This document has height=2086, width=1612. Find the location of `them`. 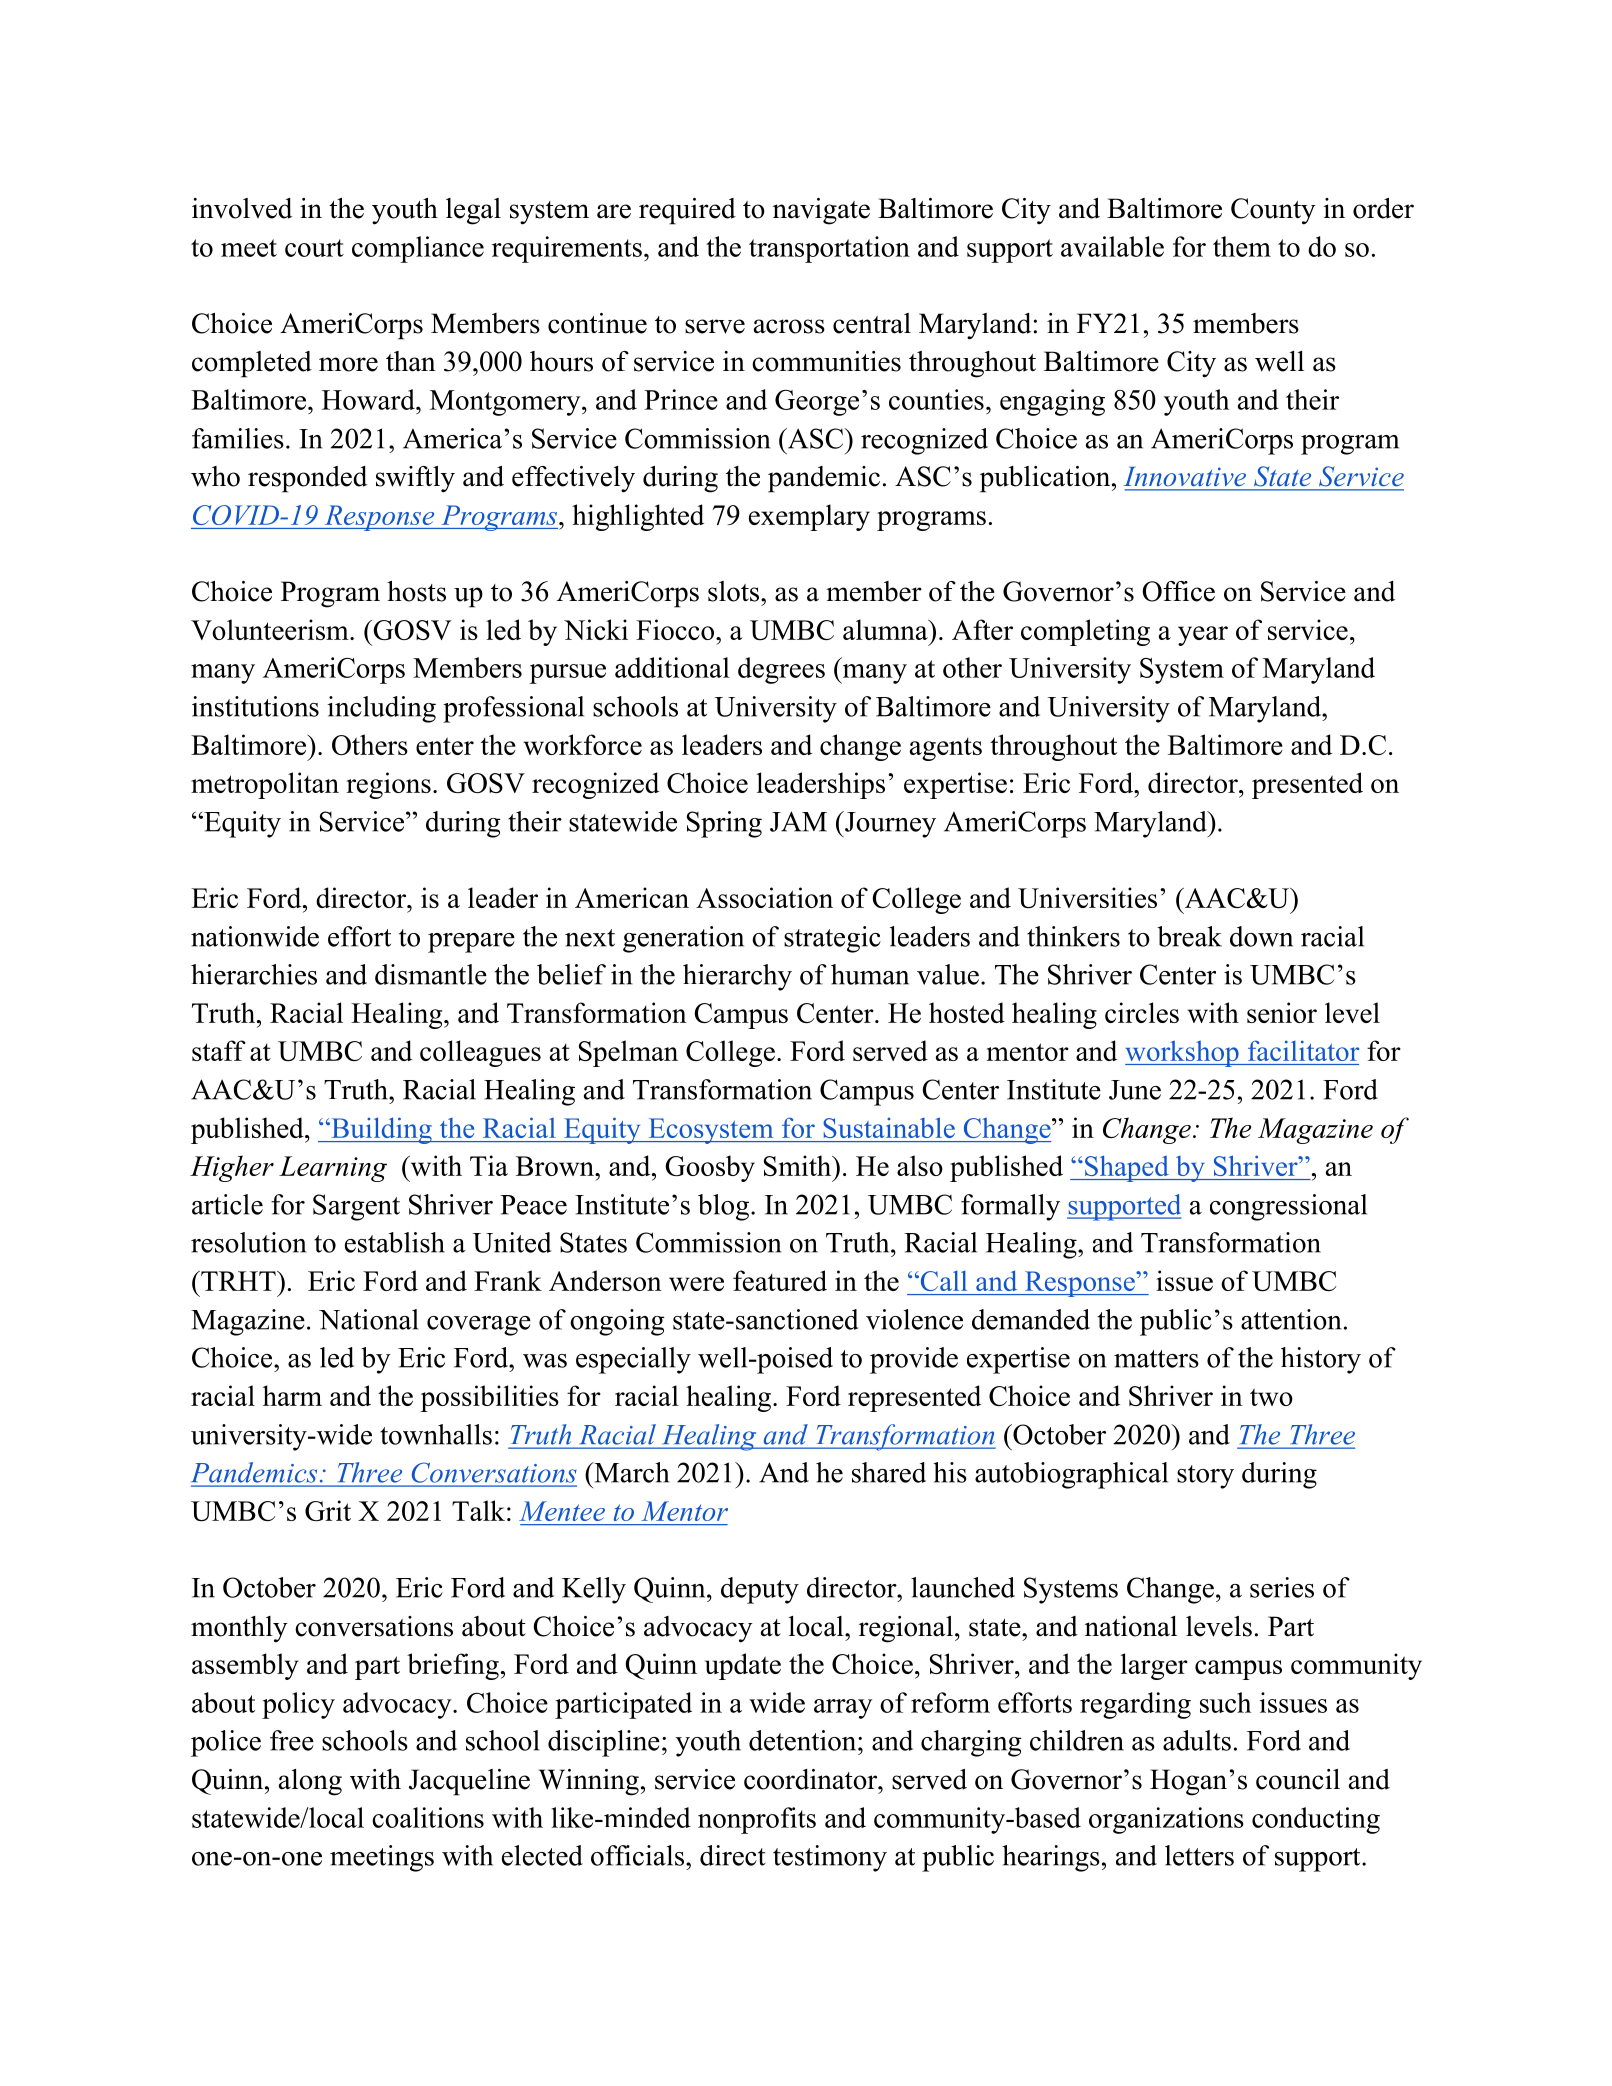

them is located at coordinates (1242, 246).
